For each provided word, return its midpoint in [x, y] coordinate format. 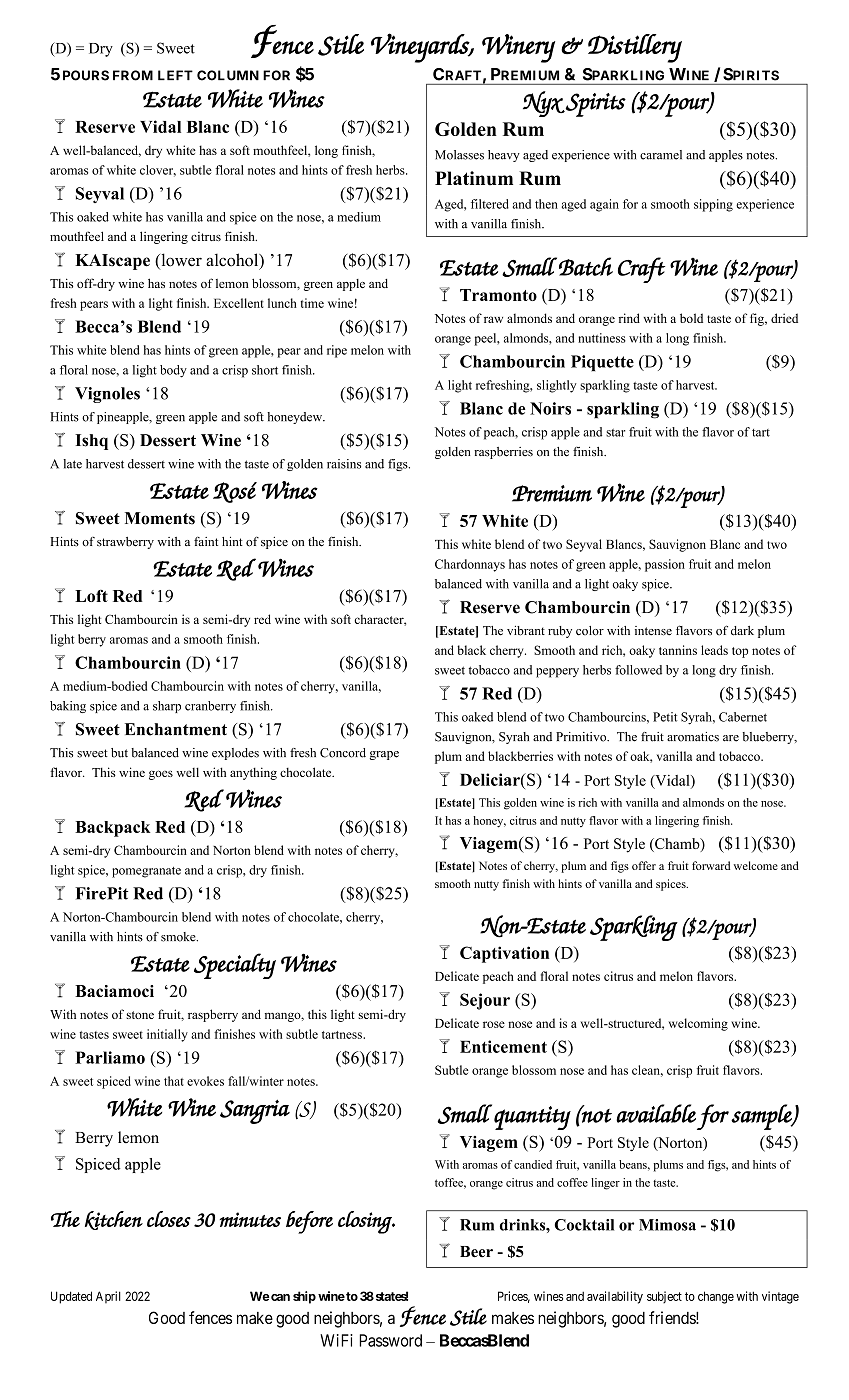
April [108, 1297]
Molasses [459, 155]
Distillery [635, 48]
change [716, 1297]
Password [390, 1340]
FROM [133, 75]
